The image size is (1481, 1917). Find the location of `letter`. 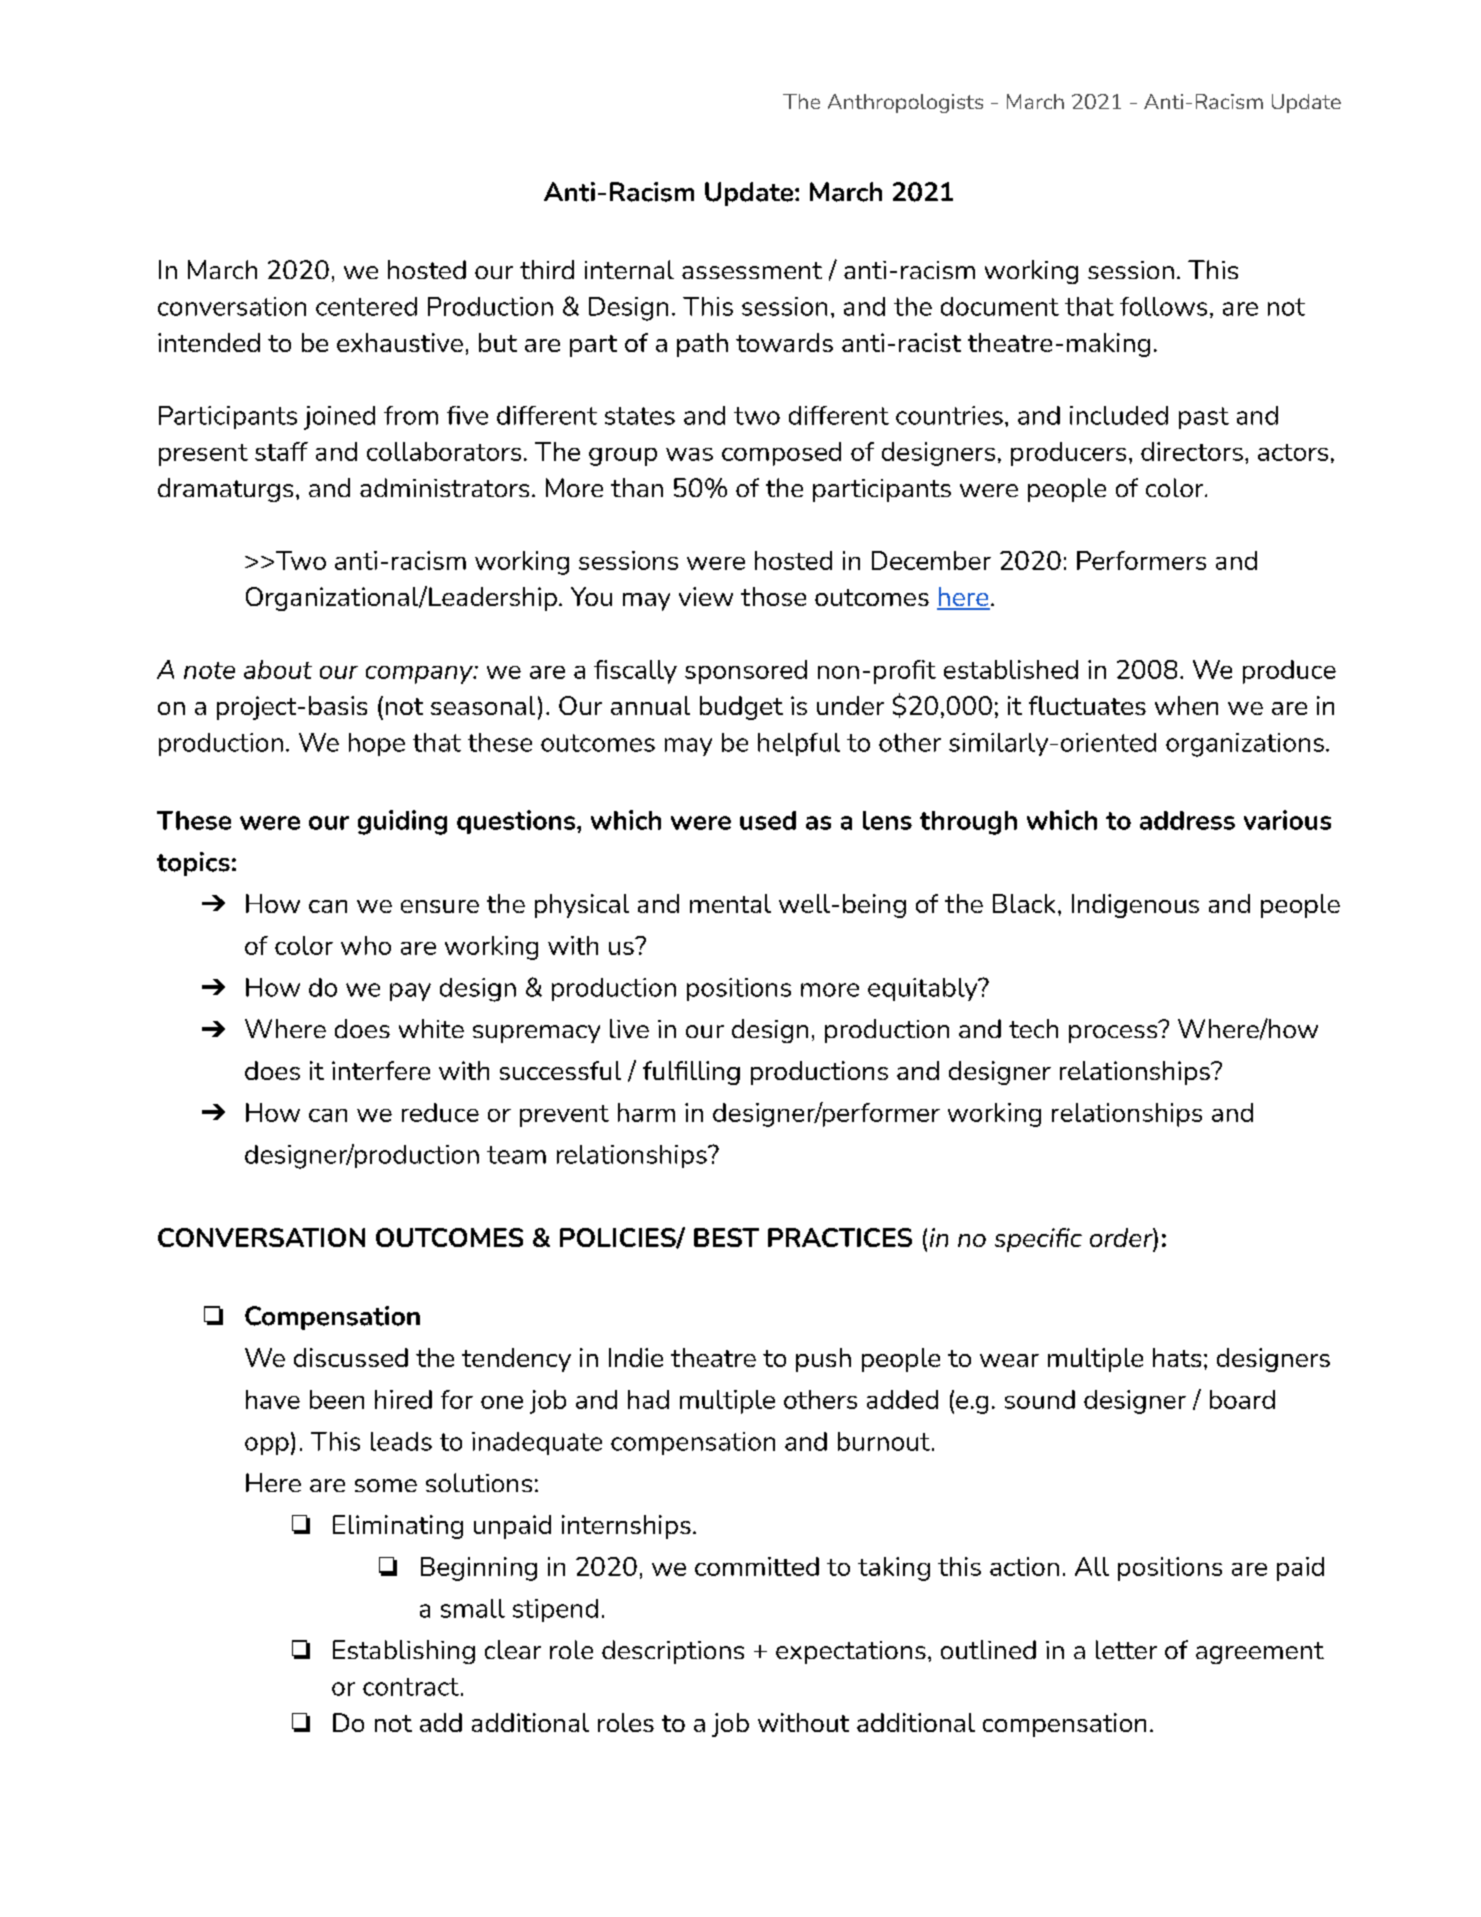

letter is located at coordinates (1126, 1649).
